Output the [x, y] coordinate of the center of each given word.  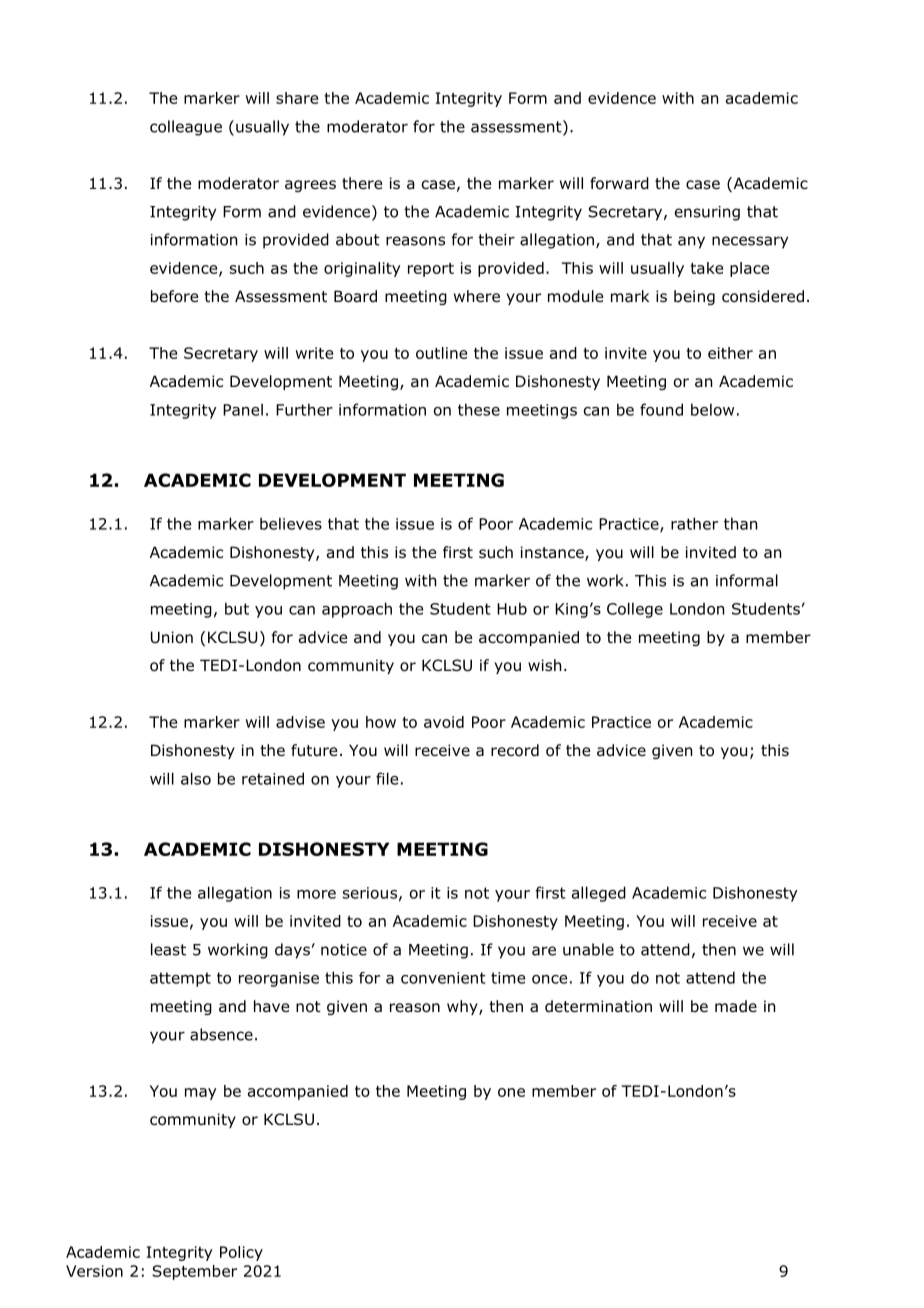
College [635, 610]
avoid [444, 722]
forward [619, 183]
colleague [186, 128]
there [362, 183]
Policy [241, 1253]
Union [172, 637]
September [194, 1272]
